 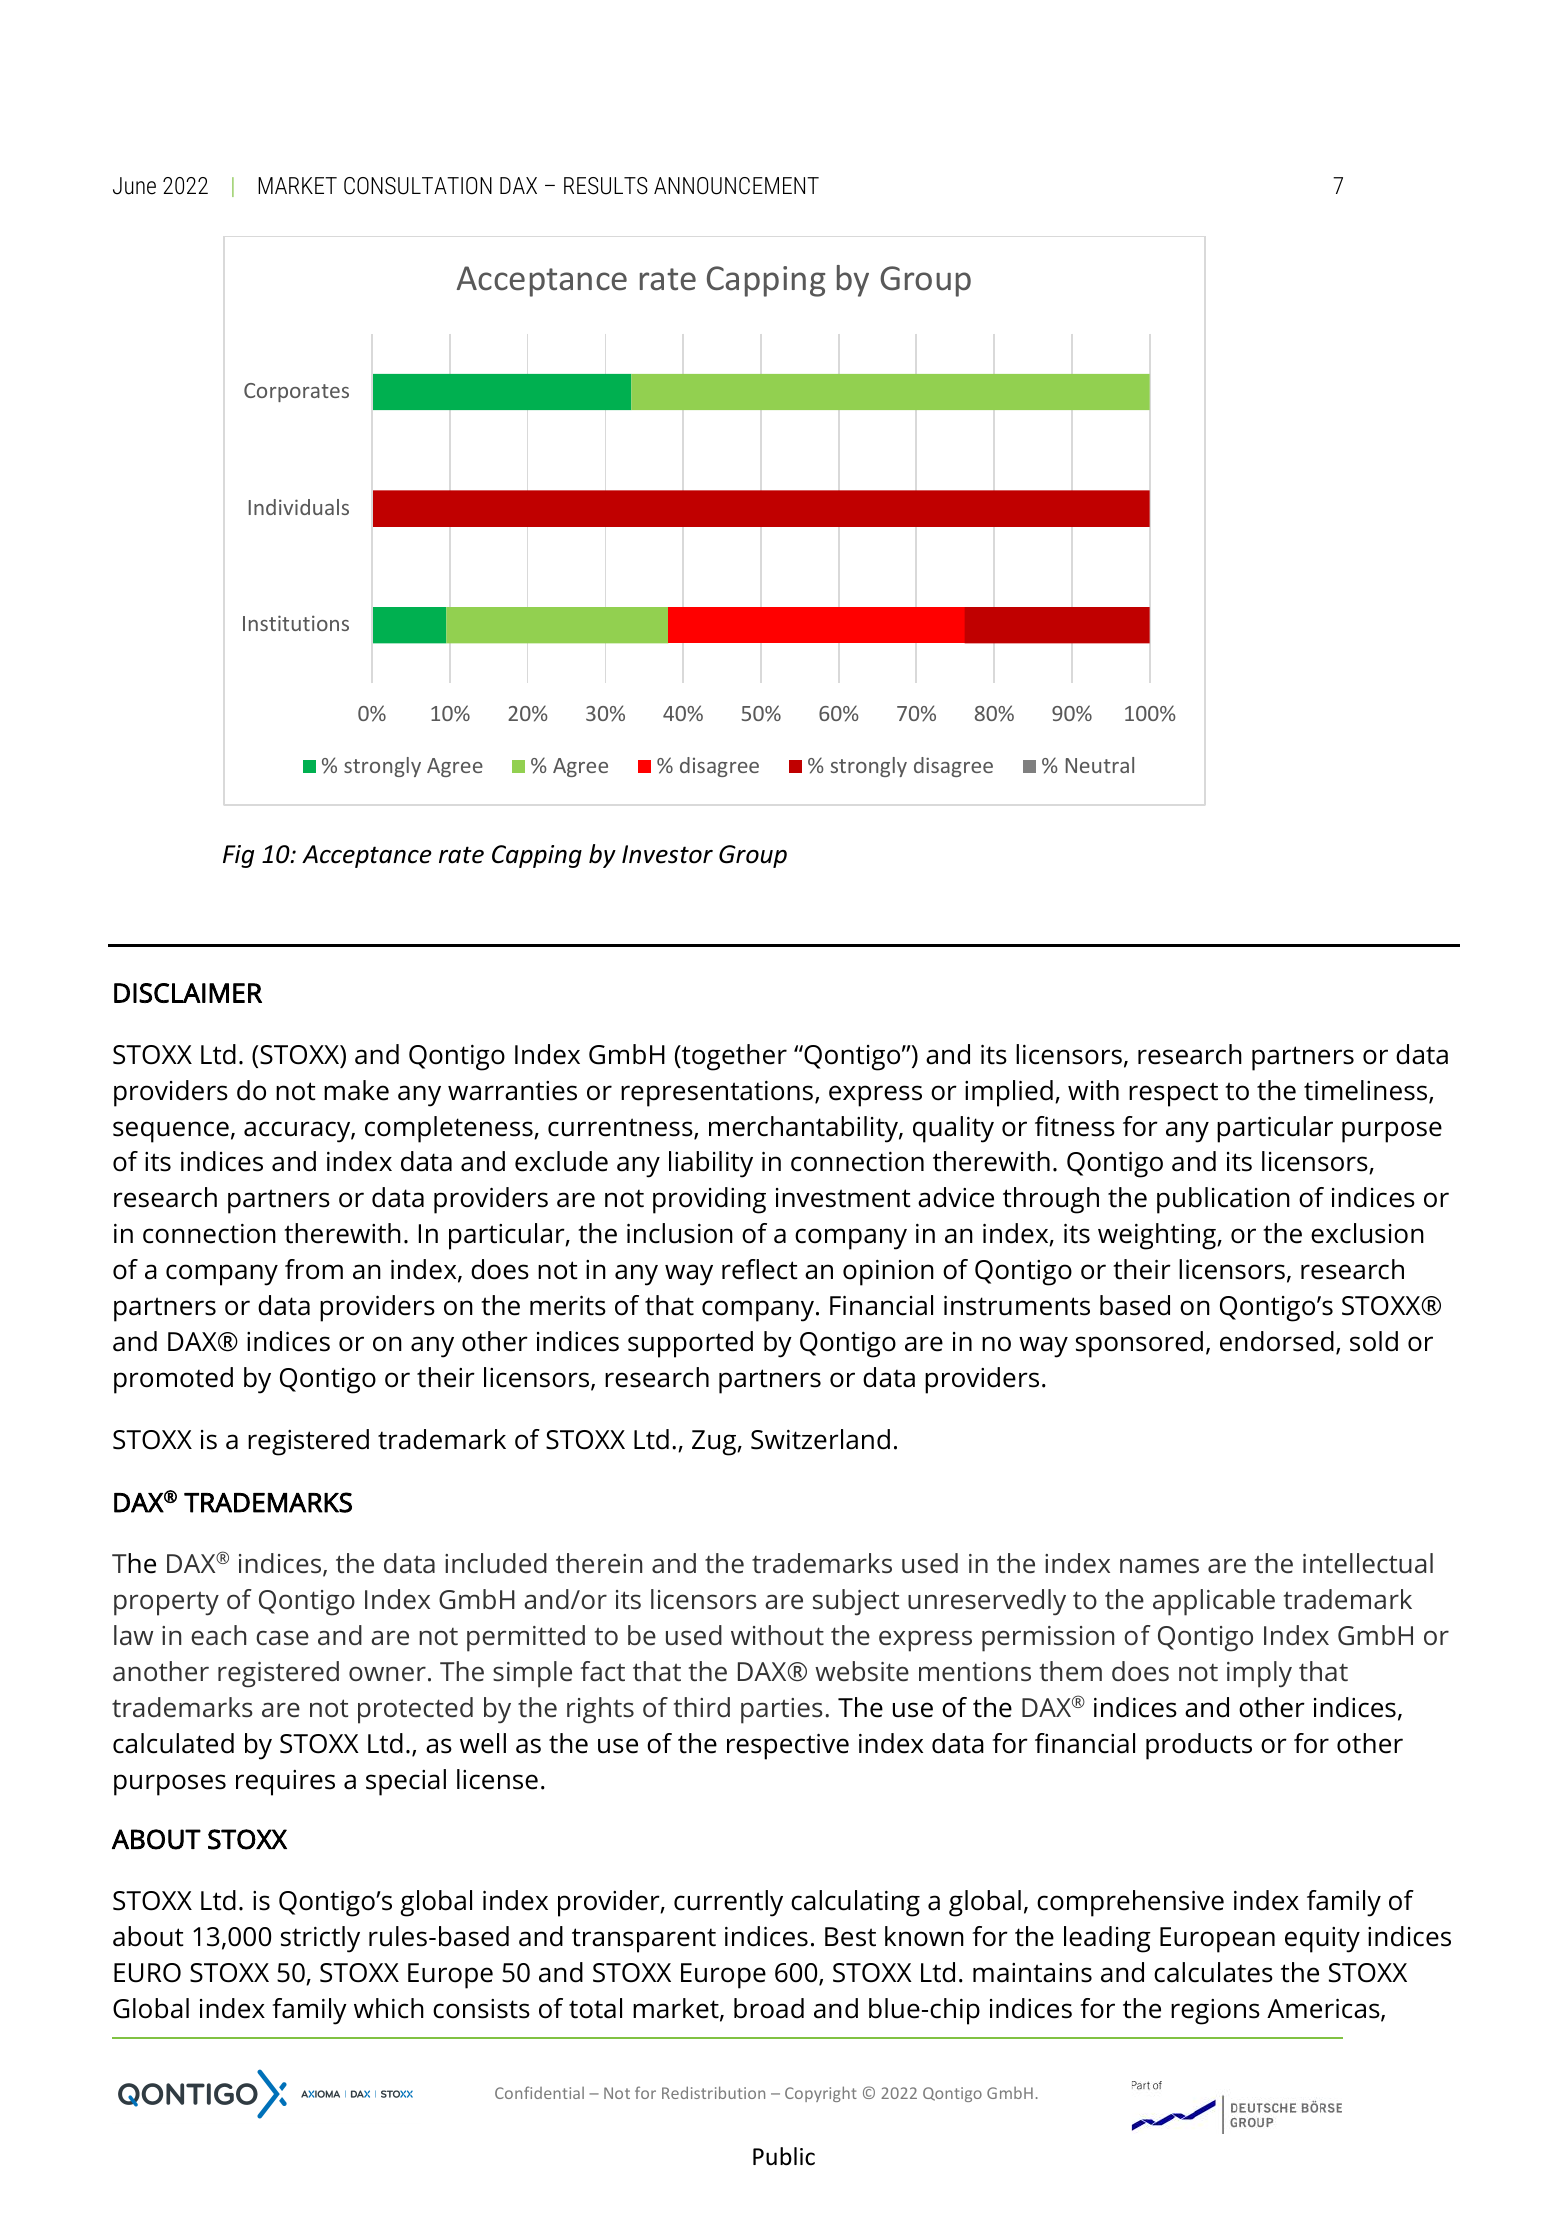 I want to click on which, so click(x=389, y=2008).
